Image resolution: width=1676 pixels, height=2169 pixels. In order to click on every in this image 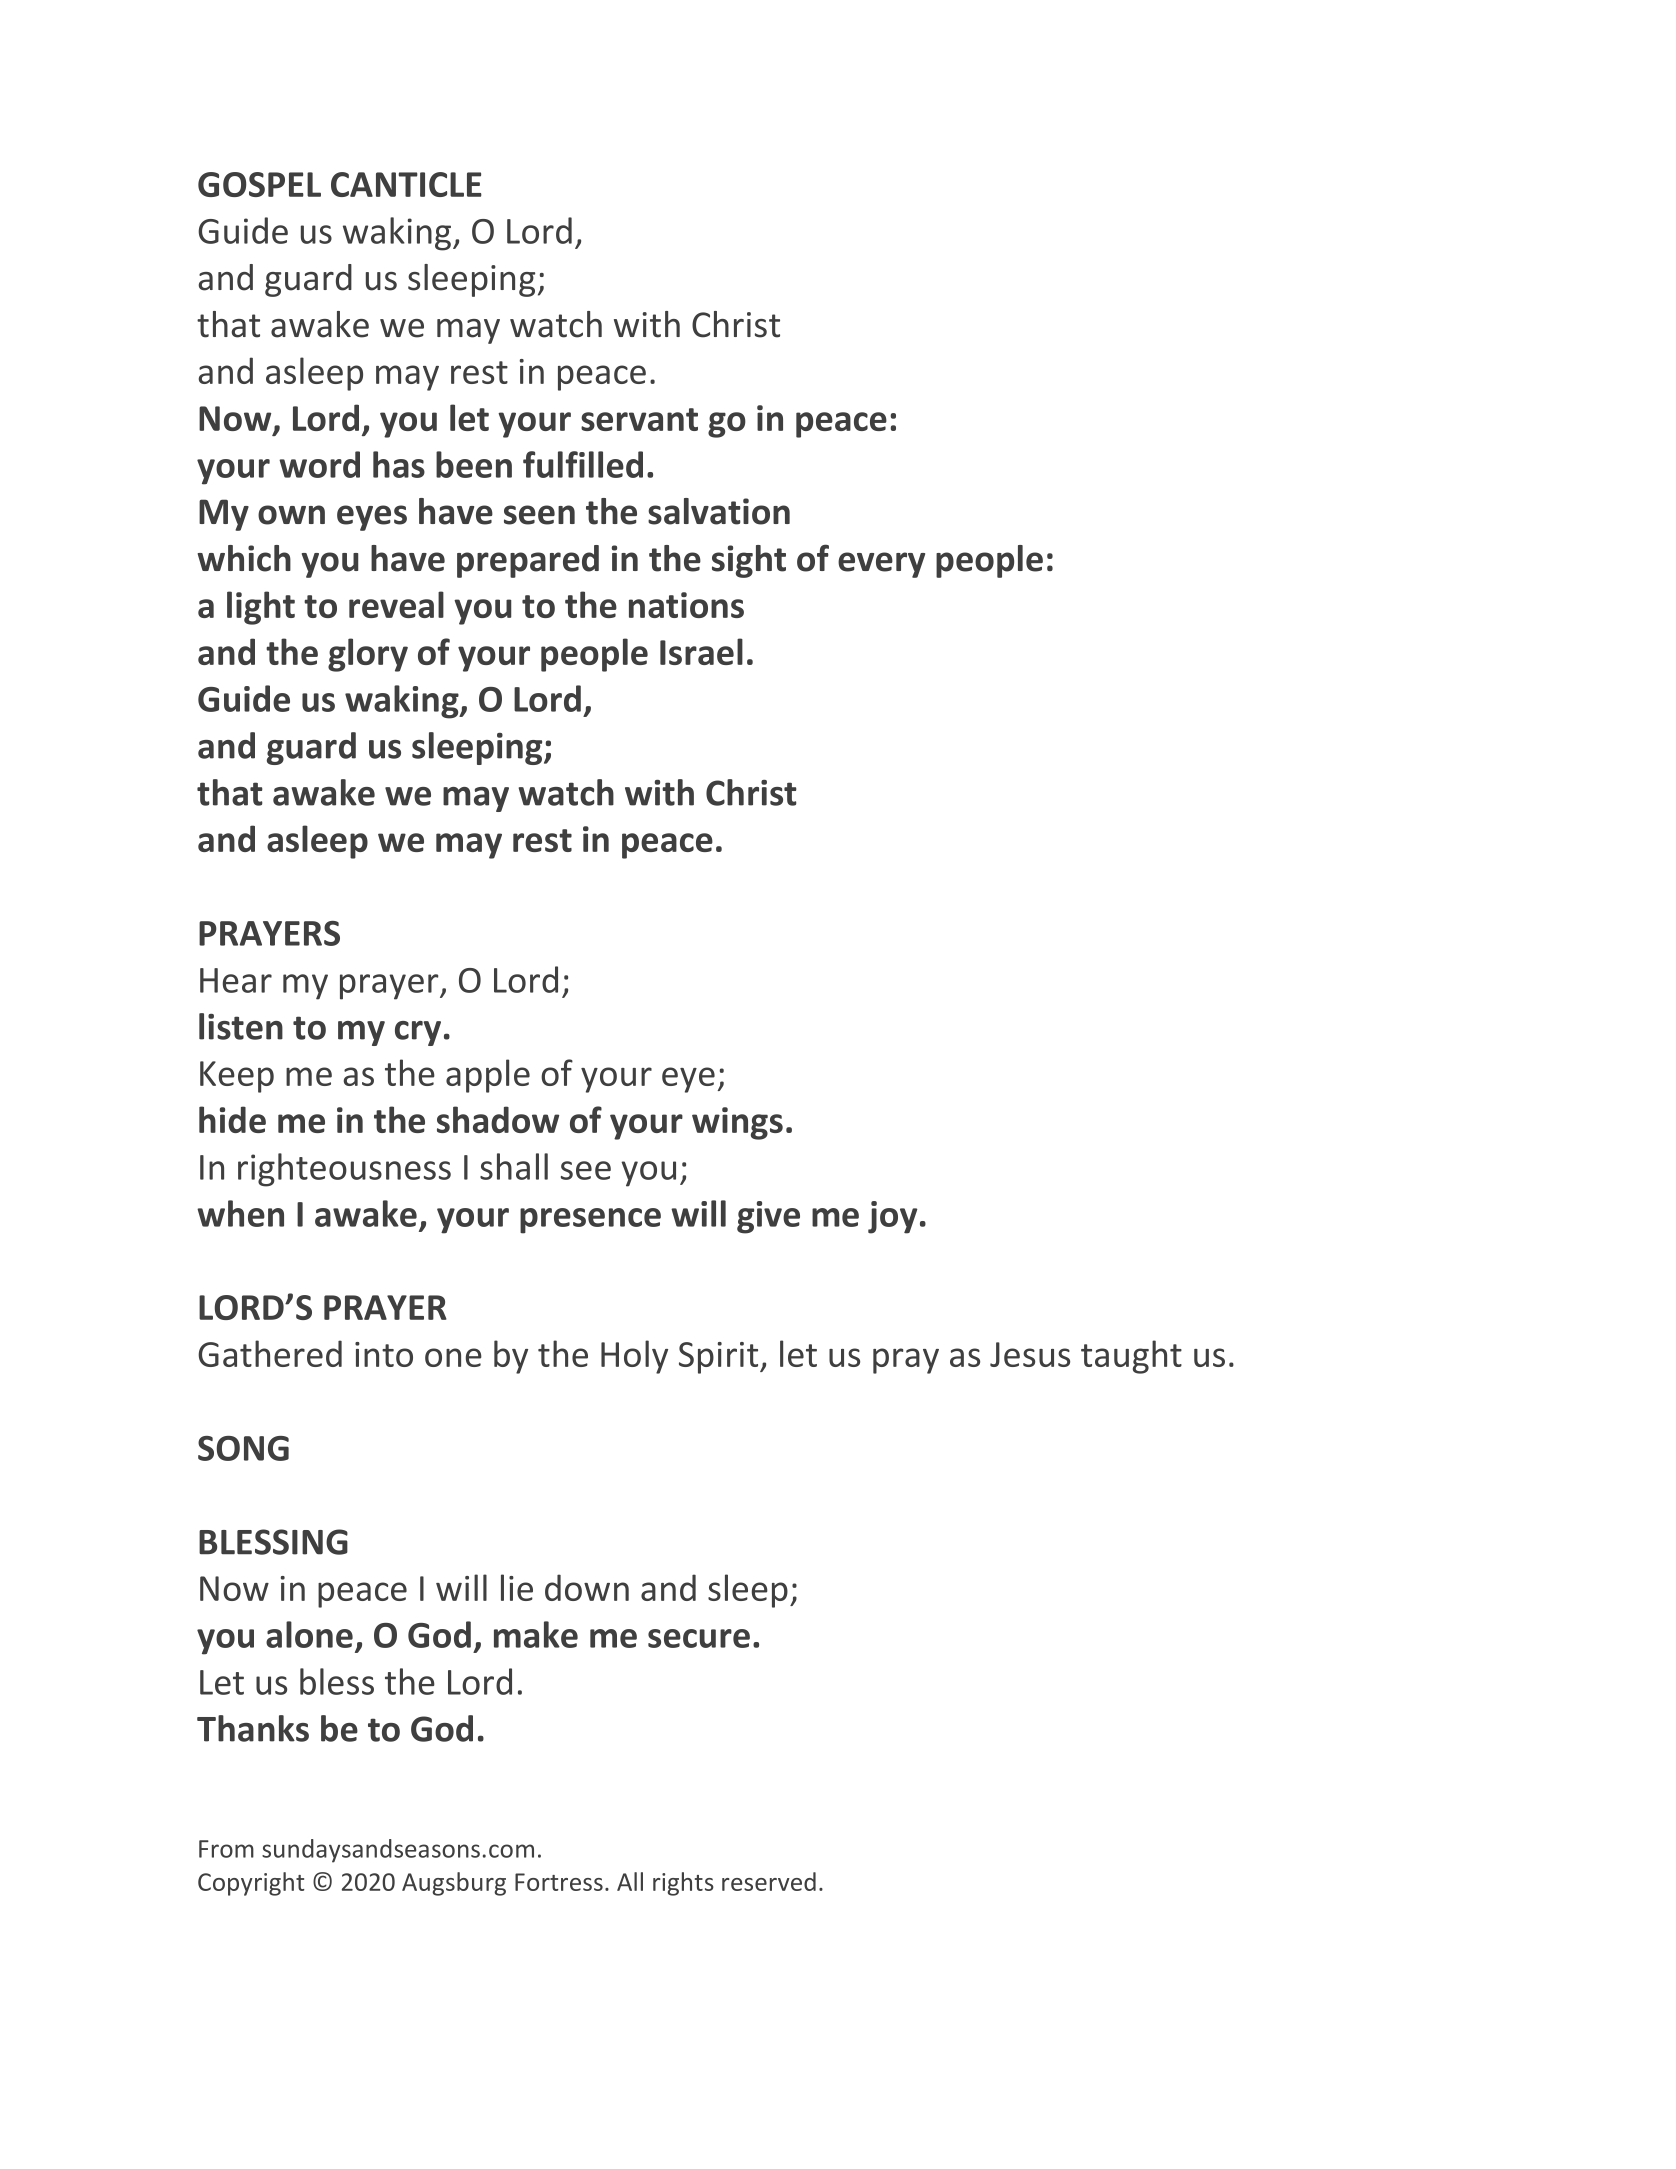, I will do `click(881, 565)`.
